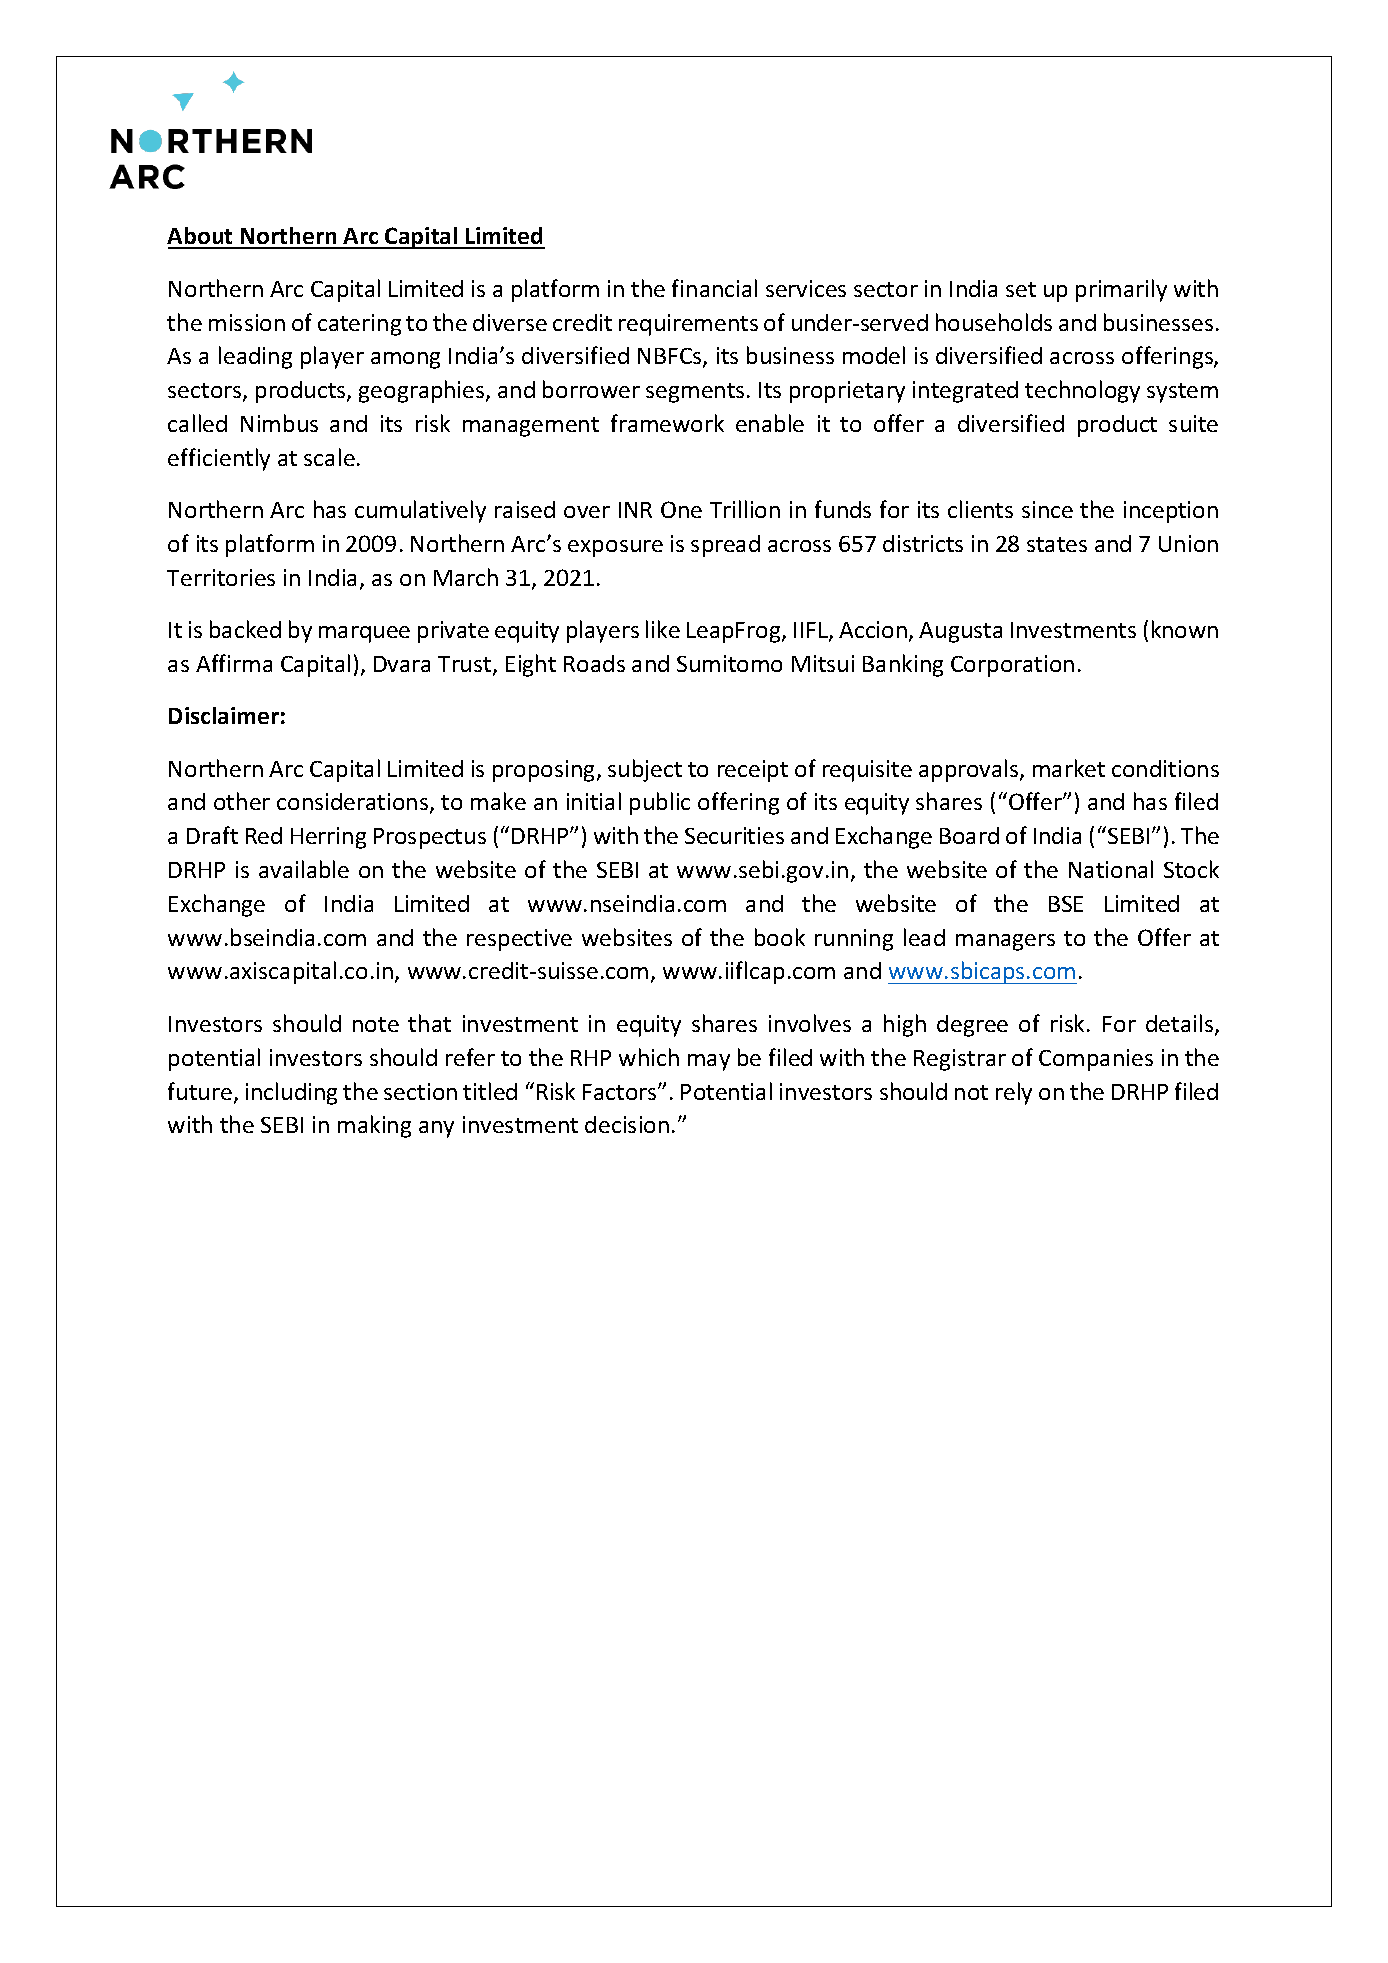 This screenshot has height=1963, width=1388. Describe the element at coordinates (1012, 666) in the screenshot. I see `Corporation` at that location.
